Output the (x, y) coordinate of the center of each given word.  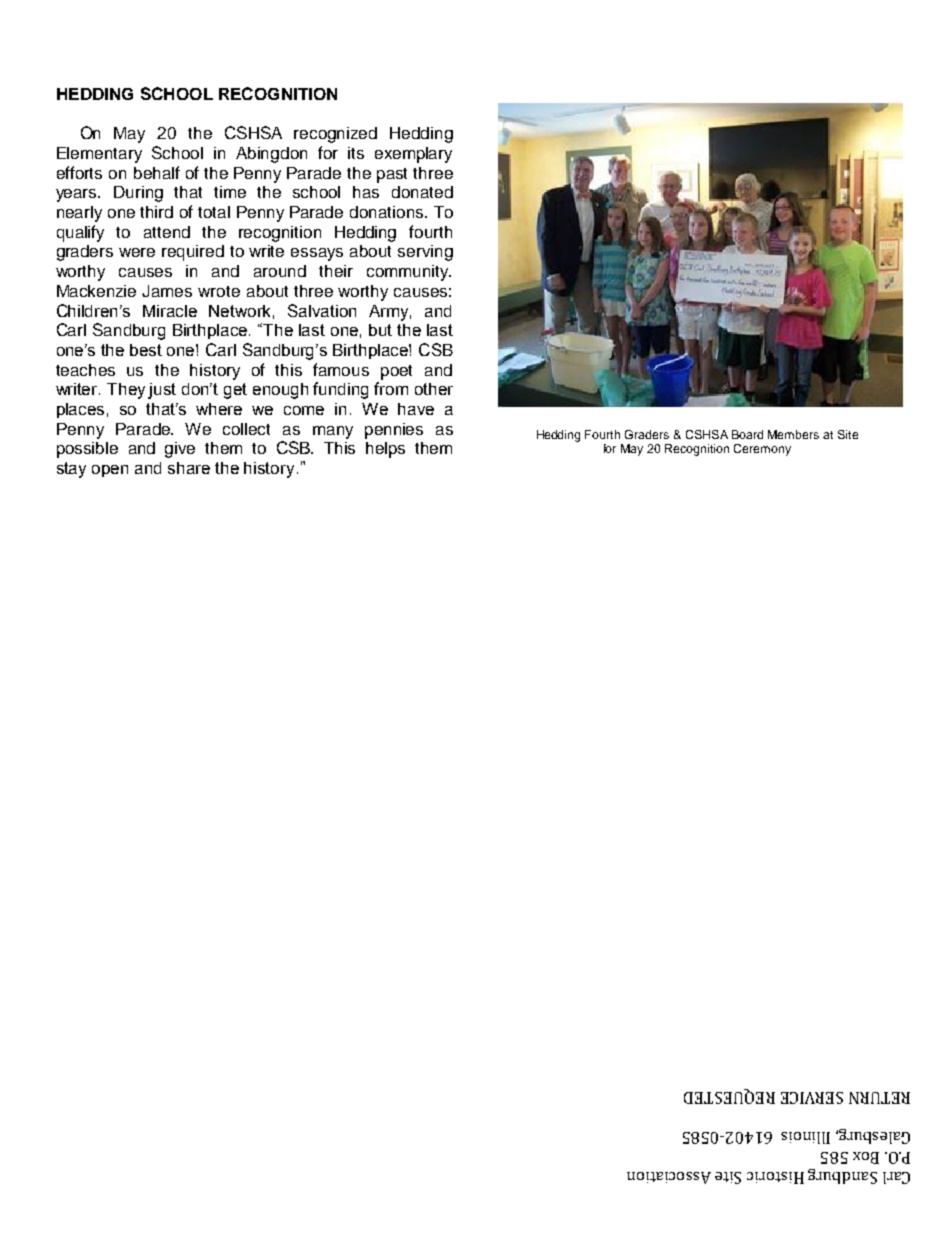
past (392, 175)
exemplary (413, 155)
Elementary (99, 155)
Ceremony (762, 450)
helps (385, 450)
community (409, 273)
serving (425, 253)
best (146, 350)
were (137, 252)
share (189, 468)
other (434, 389)
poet (396, 372)
